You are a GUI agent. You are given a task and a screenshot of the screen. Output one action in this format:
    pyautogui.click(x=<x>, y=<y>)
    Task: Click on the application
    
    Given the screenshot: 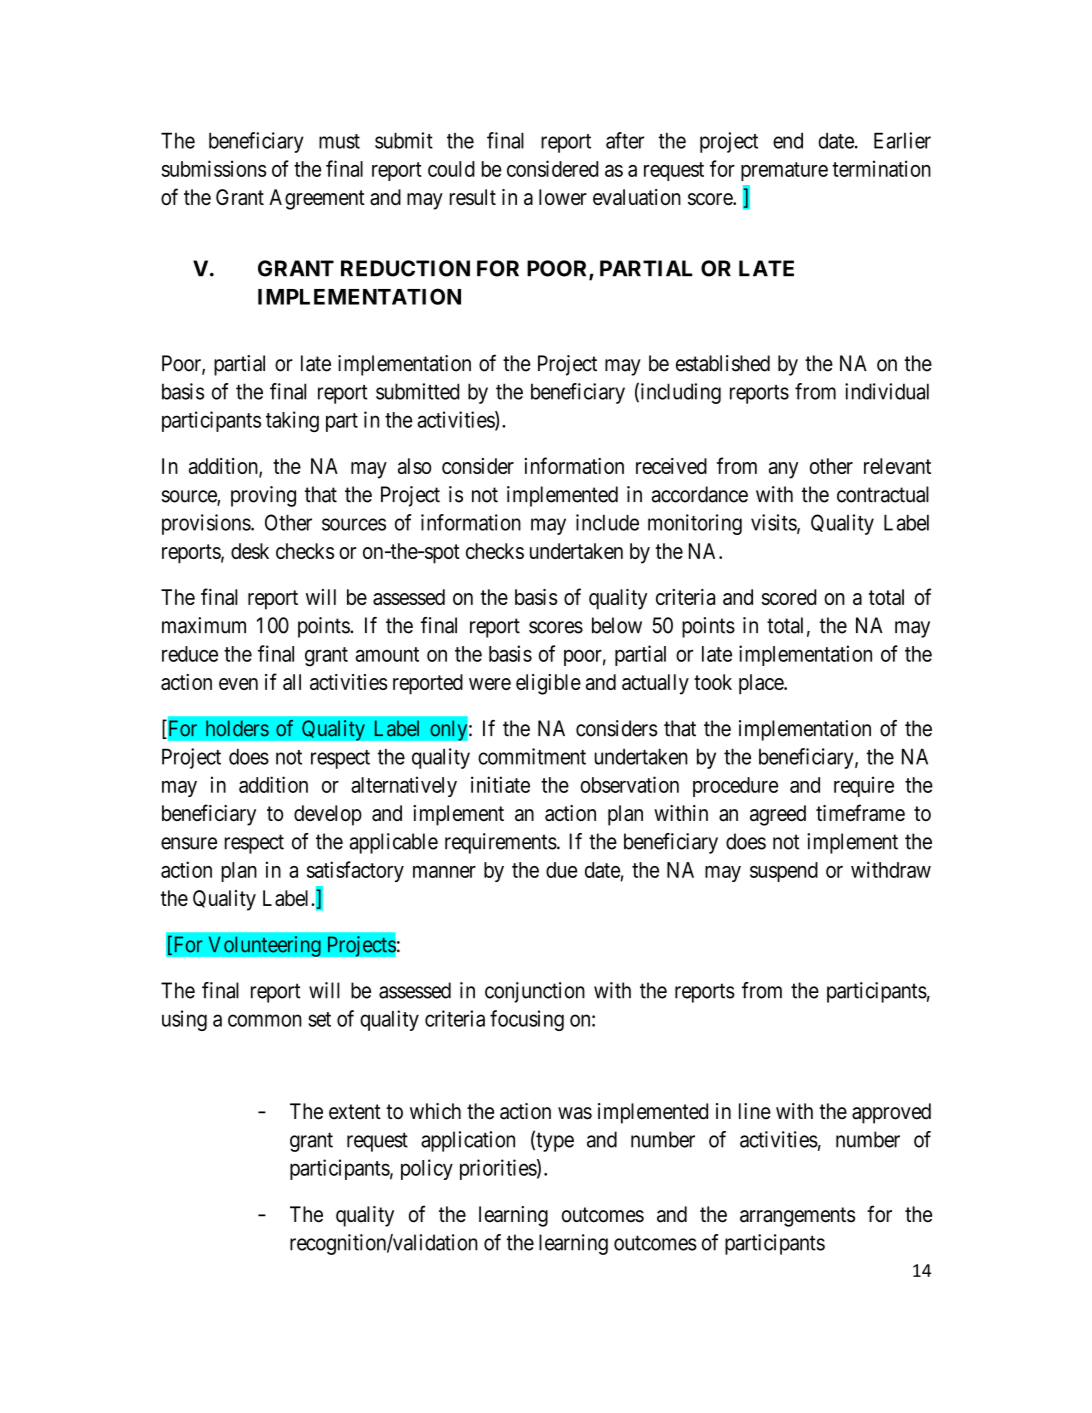 What is the action you would take?
    pyautogui.click(x=468, y=1141)
